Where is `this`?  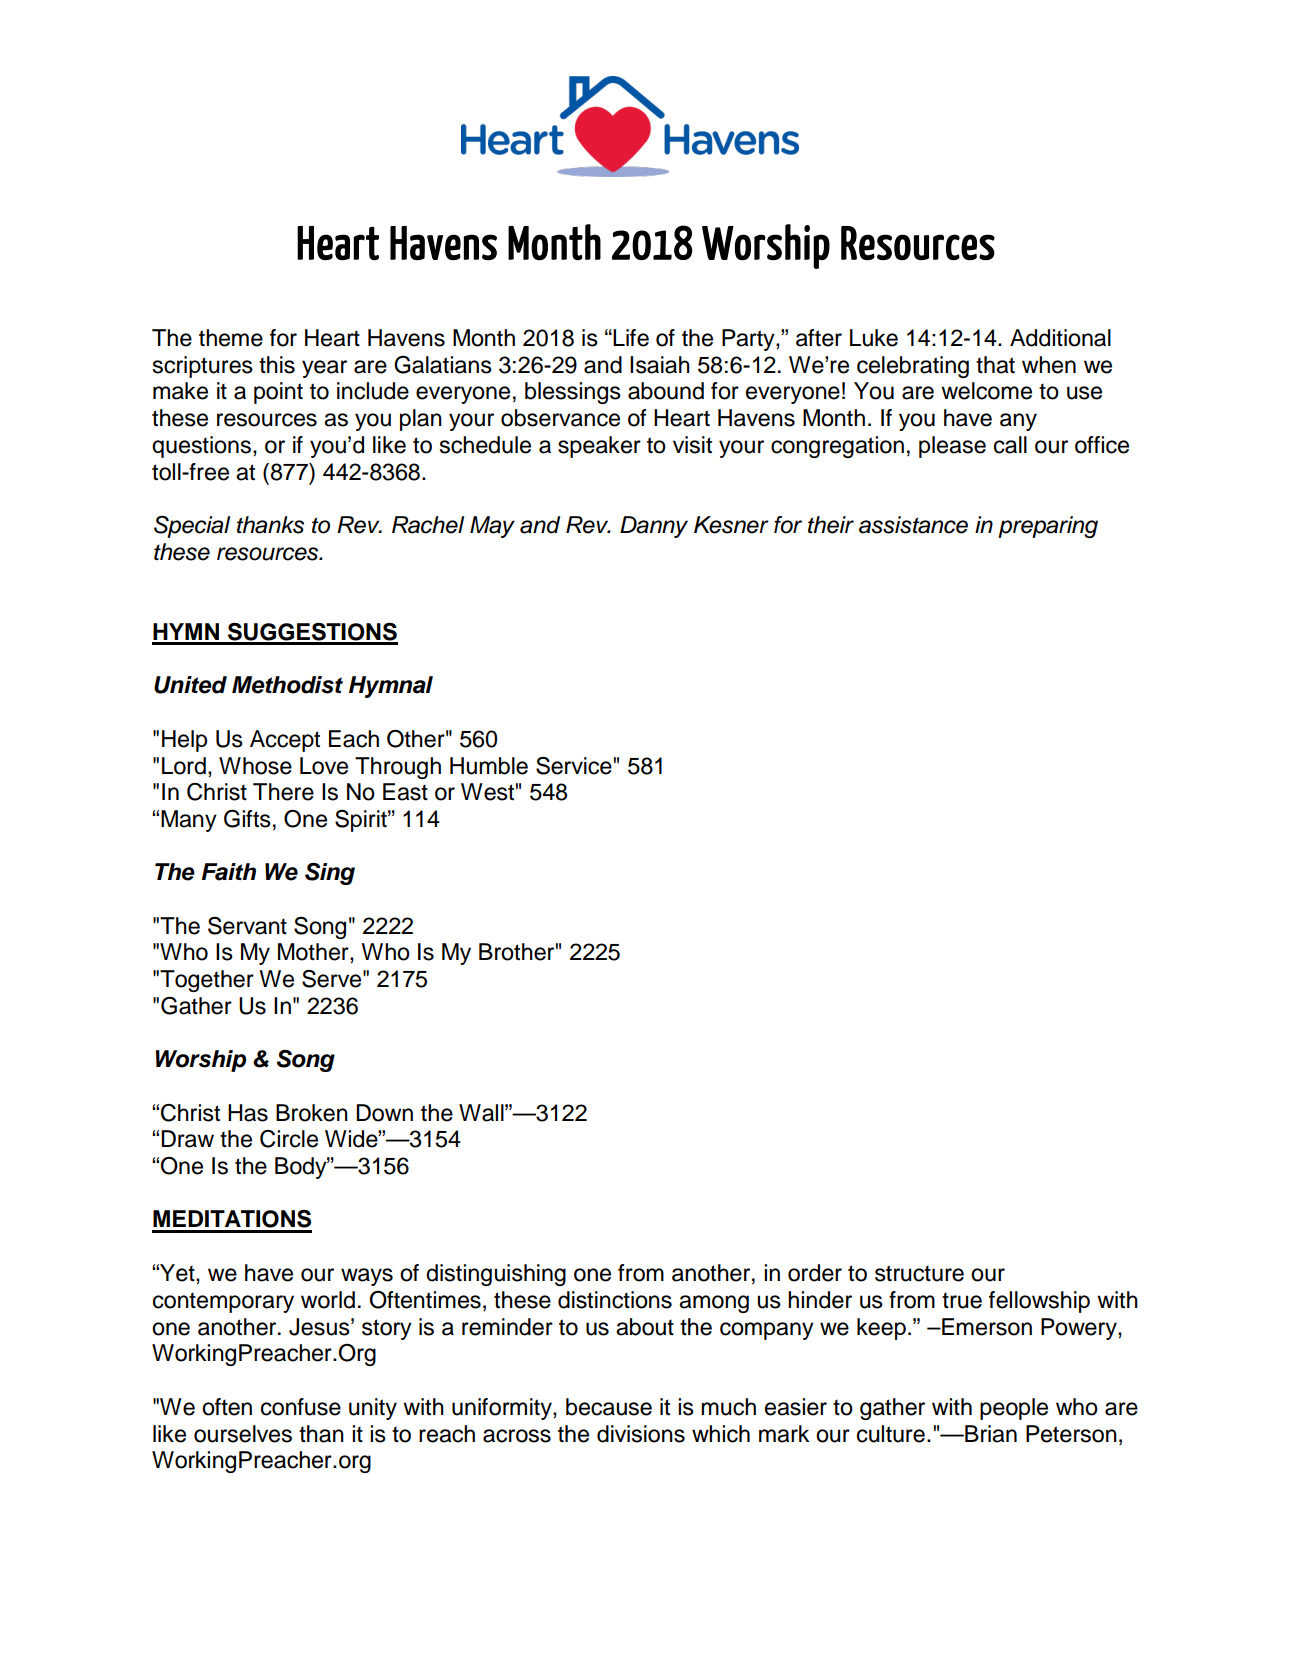 this is located at coordinates (277, 365).
